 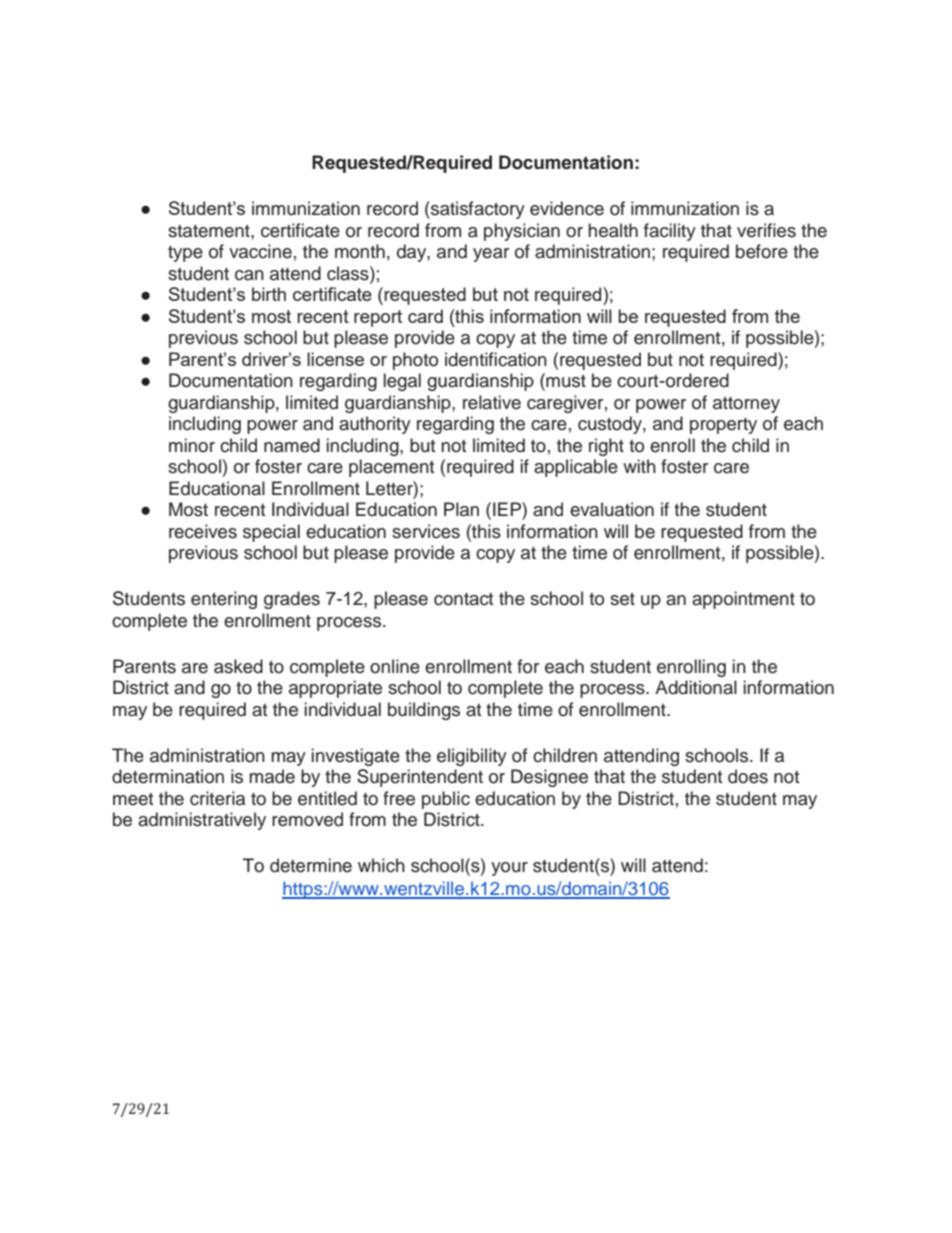 What do you see at coordinates (210, 231) in the image?
I see `statement` at bounding box center [210, 231].
